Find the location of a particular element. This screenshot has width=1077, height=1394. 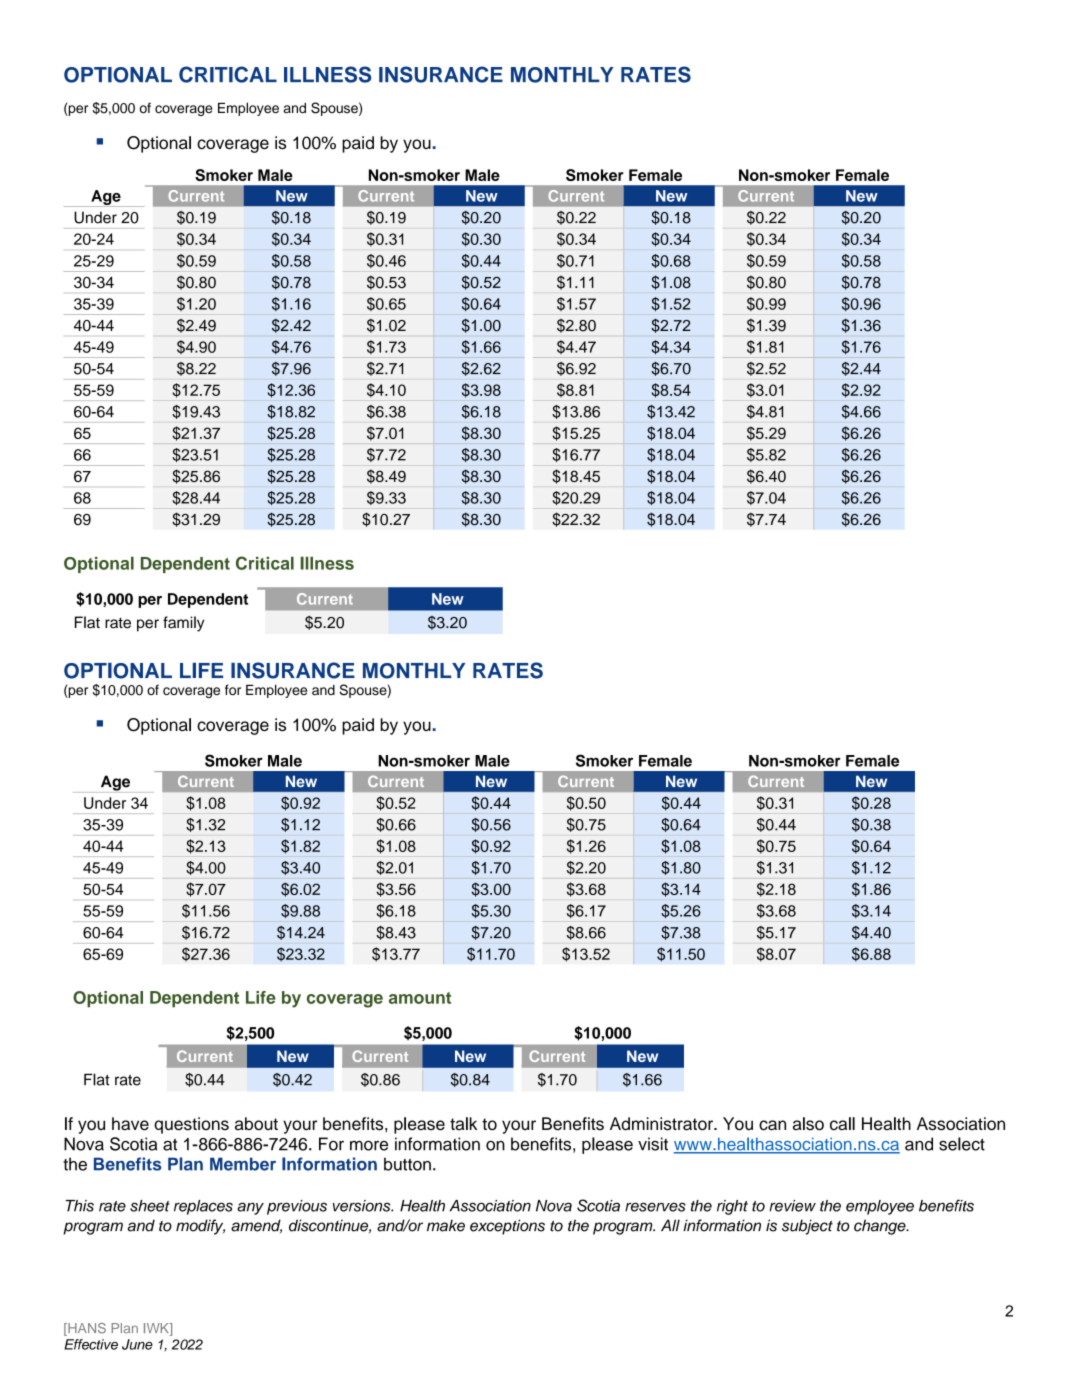

June is located at coordinates (137, 1344).
